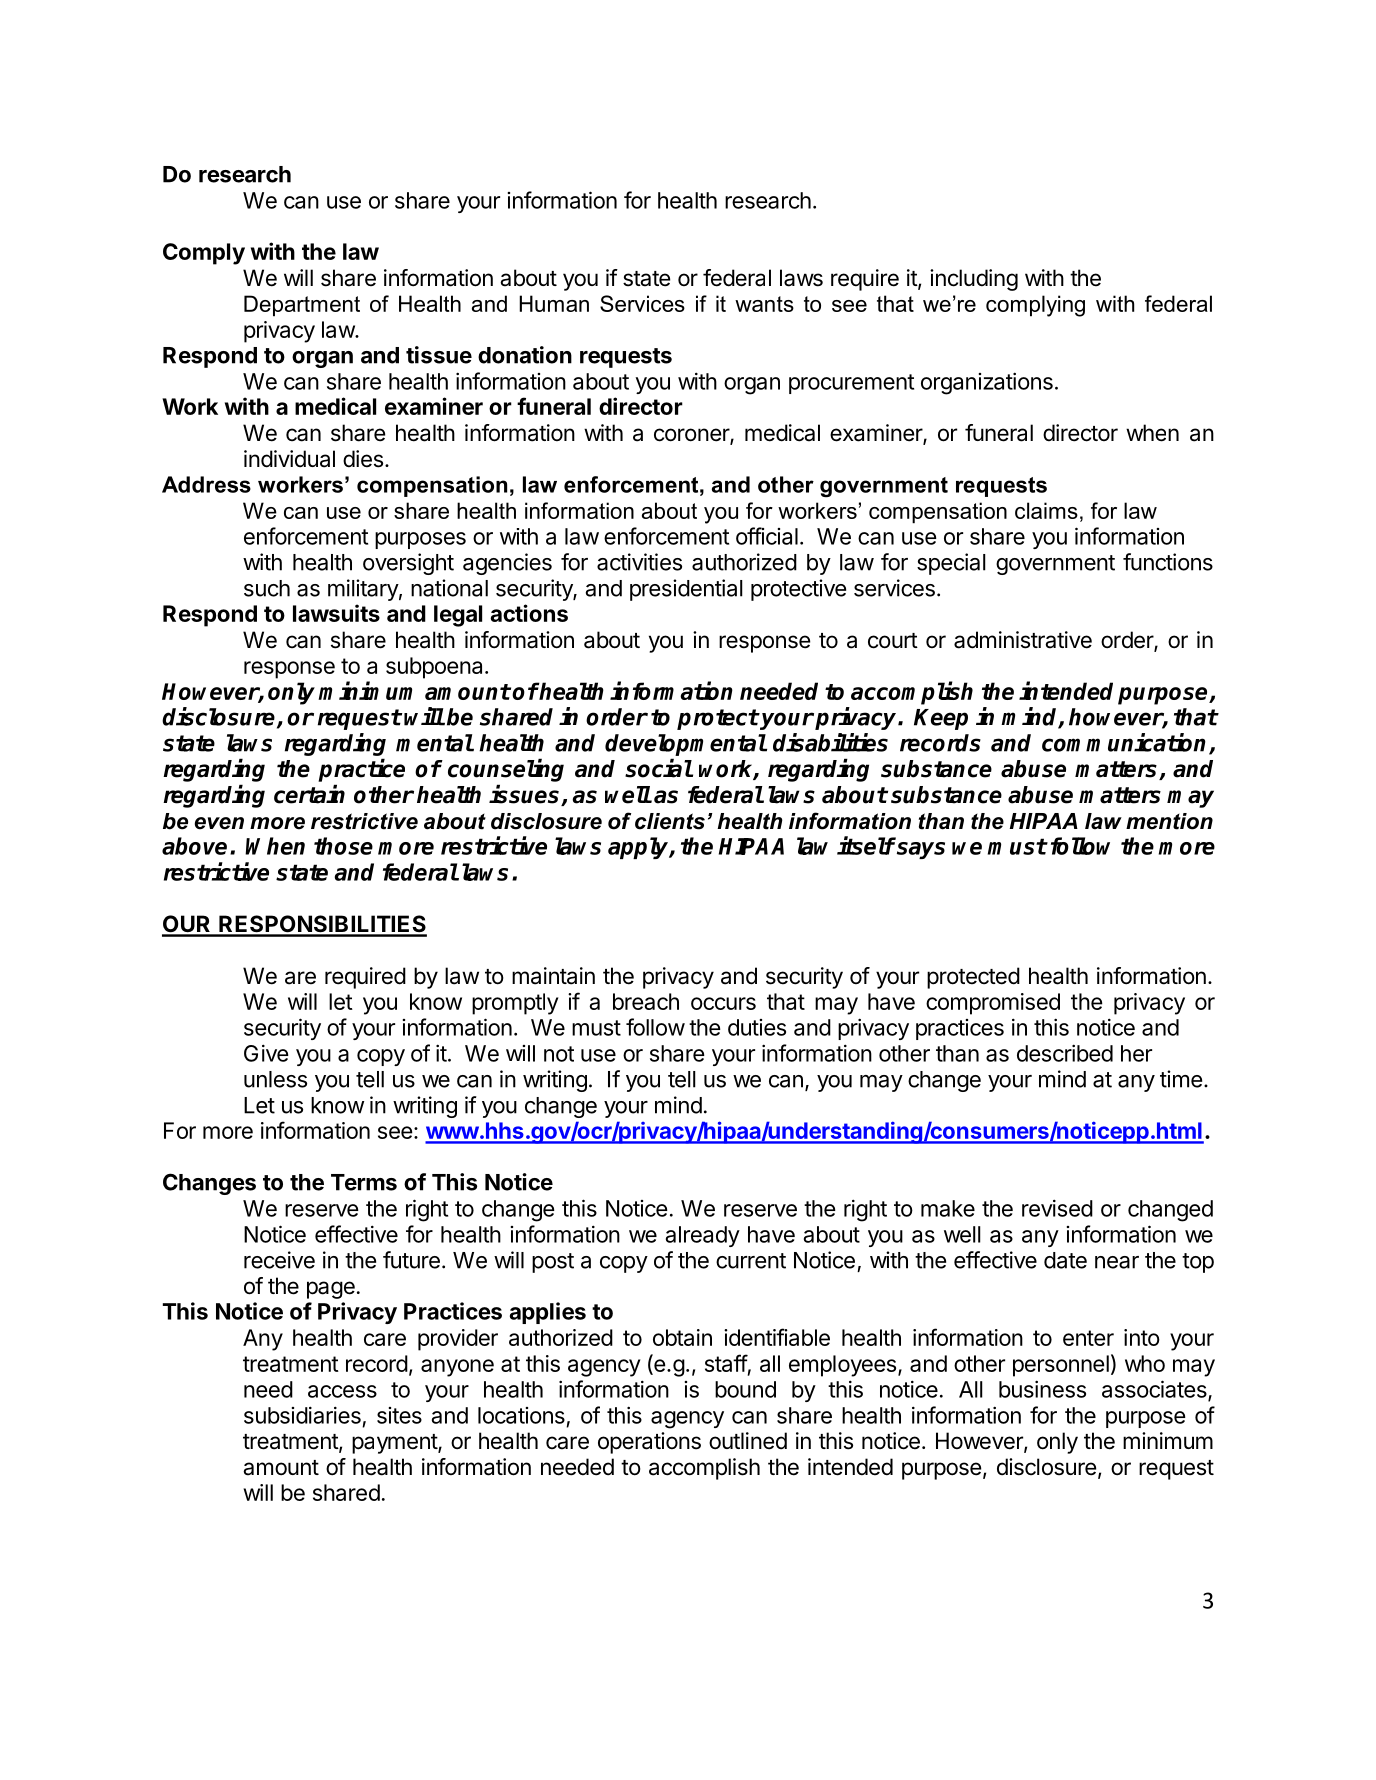 The width and height of the screenshot is (1376, 1780). Describe the element at coordinates (670, 821) in the screenshot. I see `clients` at that location.
